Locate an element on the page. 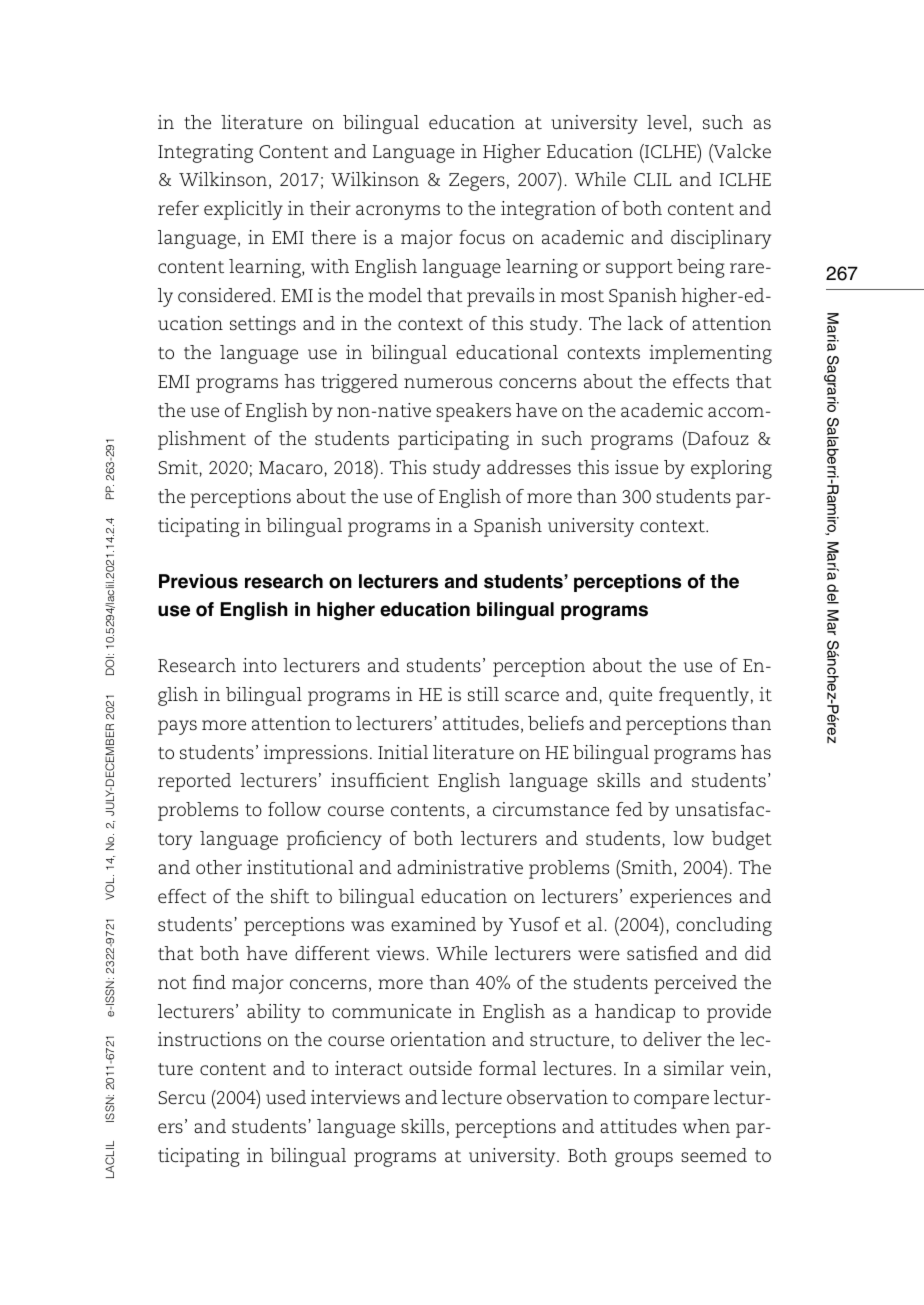 The height and width of the page is (1305, 924). outside is located at coordinates (440, 1068).
